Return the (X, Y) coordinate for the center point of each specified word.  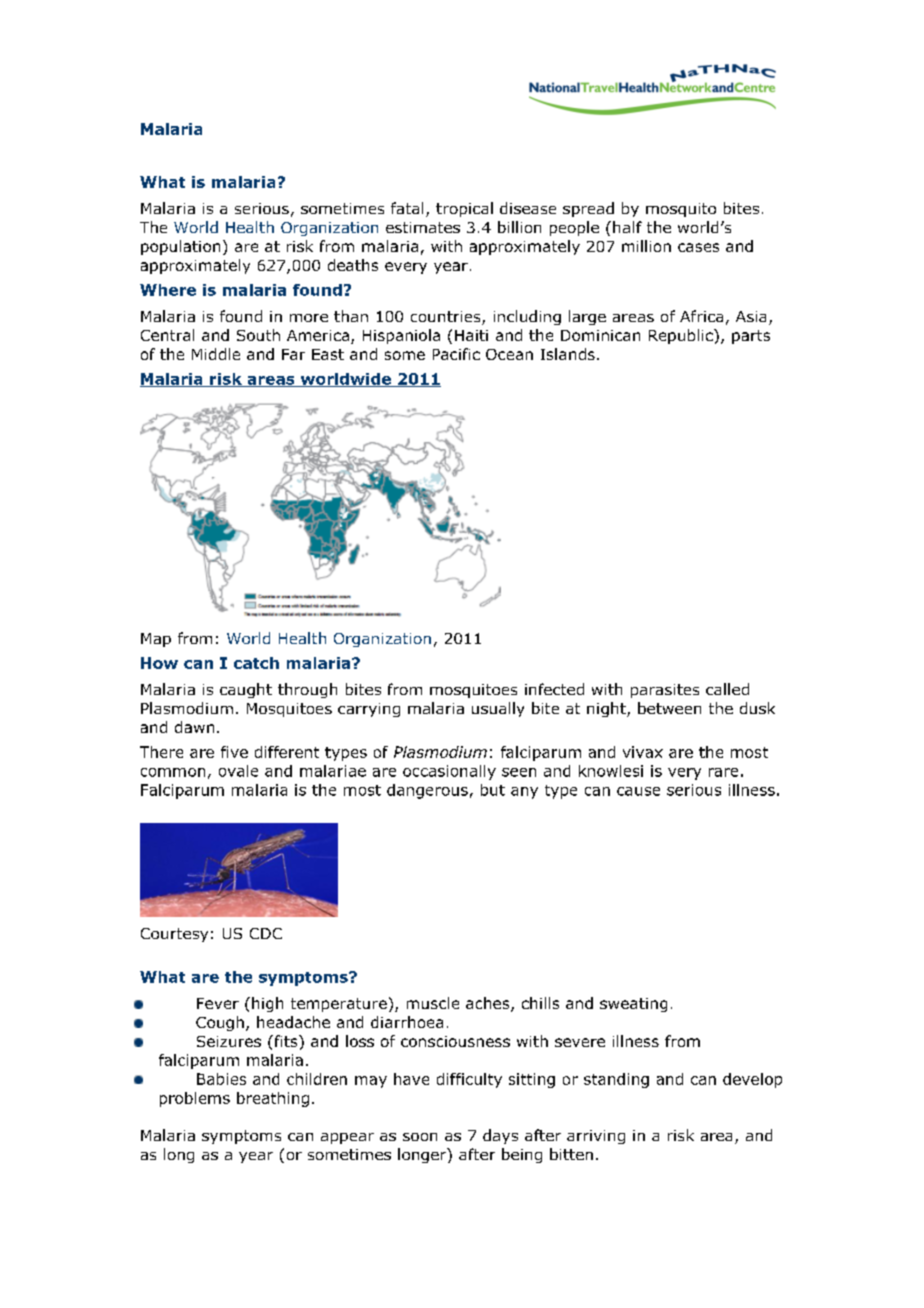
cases (698, 247)
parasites (665, 691)
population (180, 247)
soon (420, 1137)
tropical (464, 209)
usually (498, 709)
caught (246, 690)
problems (195, 1099)
